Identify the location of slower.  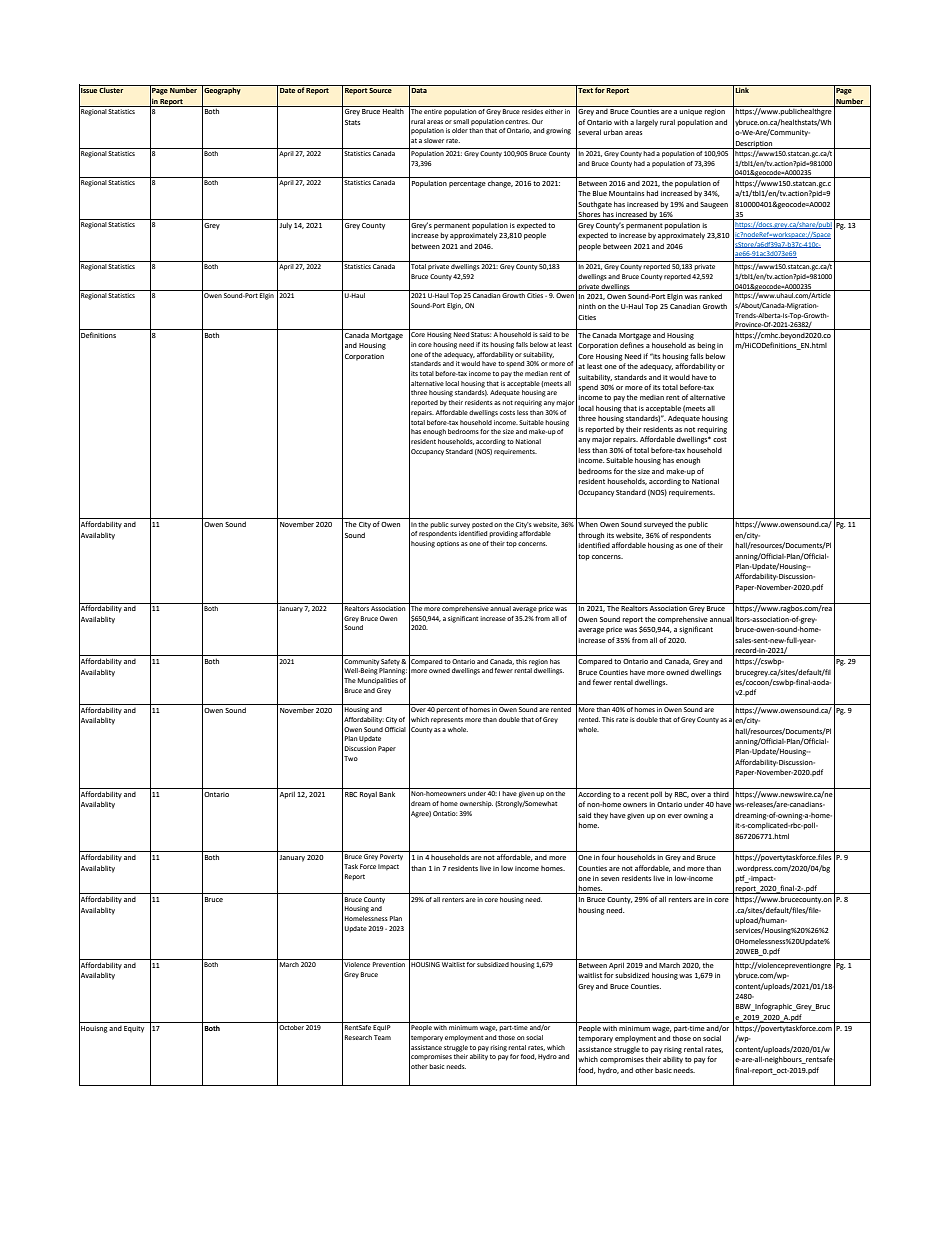
(434, 140).
